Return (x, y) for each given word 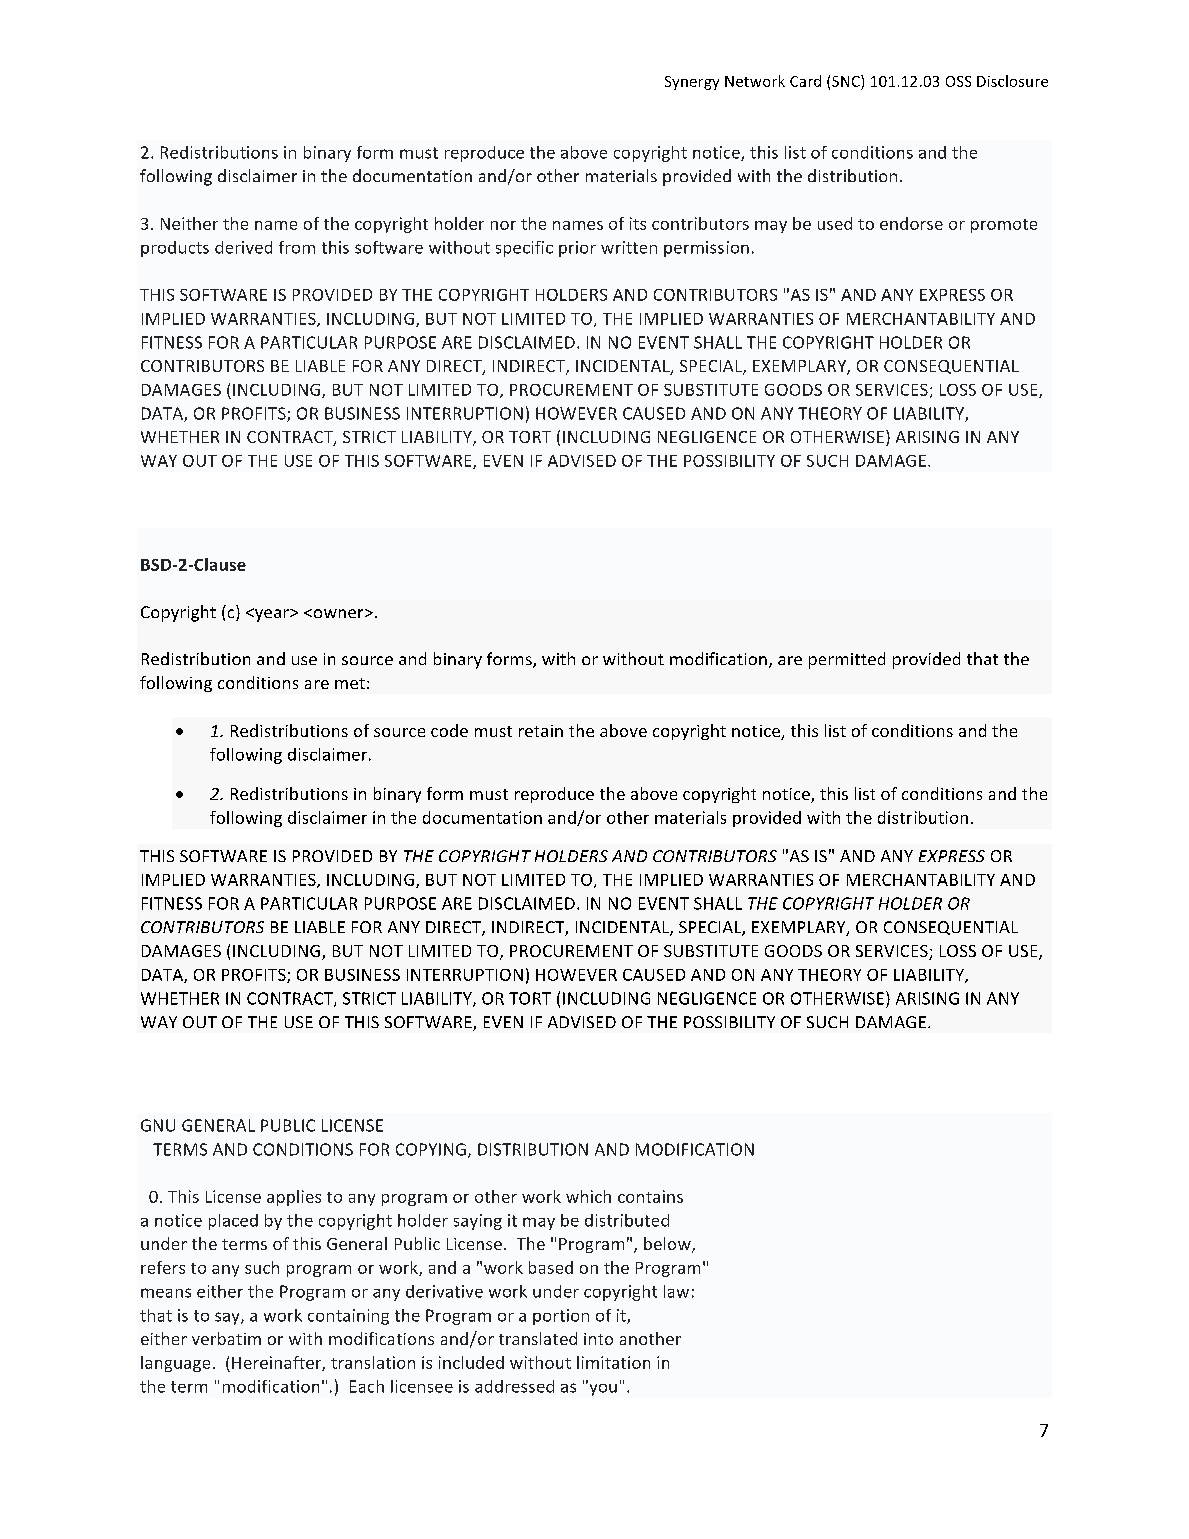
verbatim (226, 1338)
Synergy (692, 83)
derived (243, 247)
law (676, 1291)
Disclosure (1012, 81)
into (598, 1339)
